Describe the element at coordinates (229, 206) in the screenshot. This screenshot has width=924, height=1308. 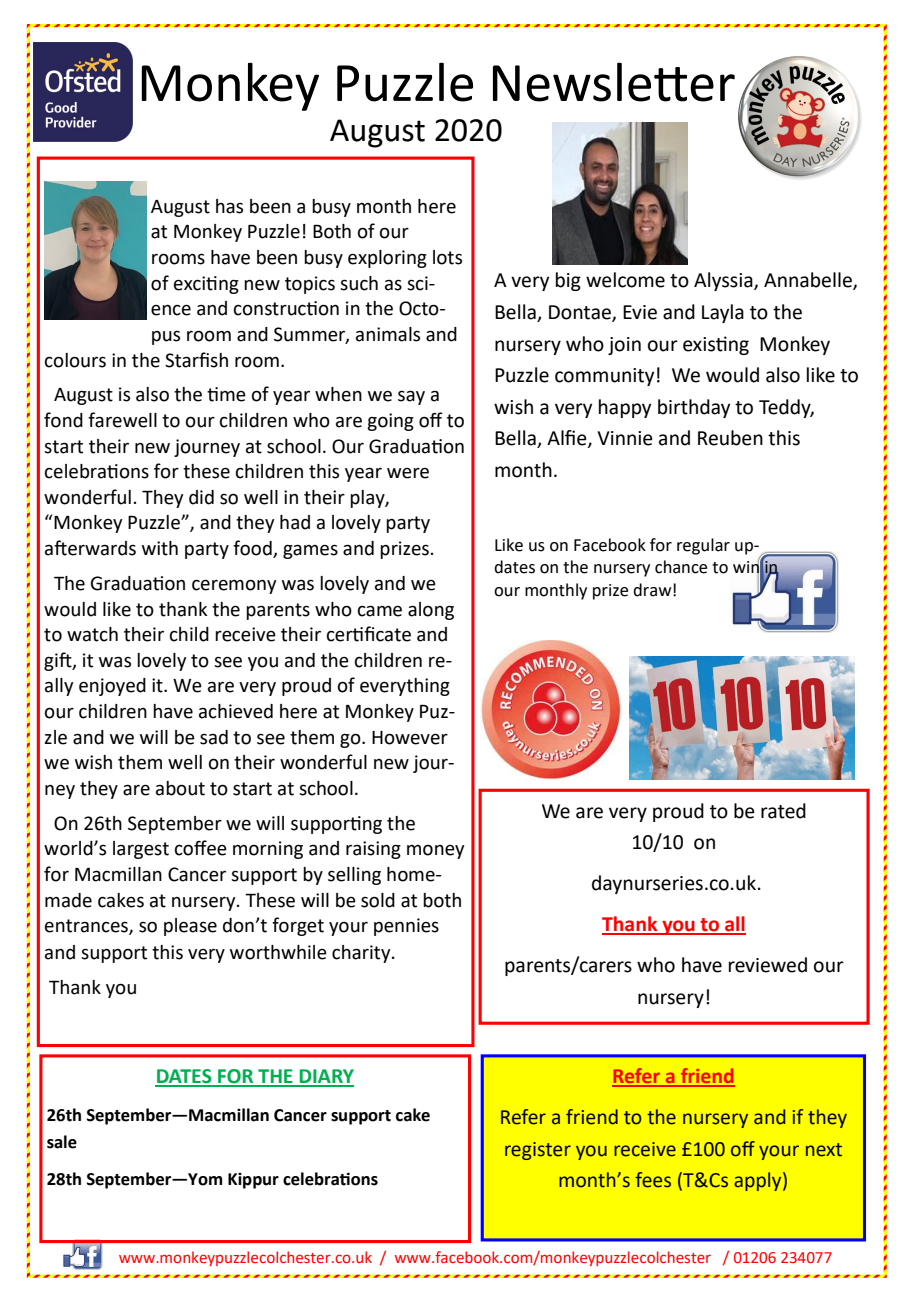
I see `has` at that location.
